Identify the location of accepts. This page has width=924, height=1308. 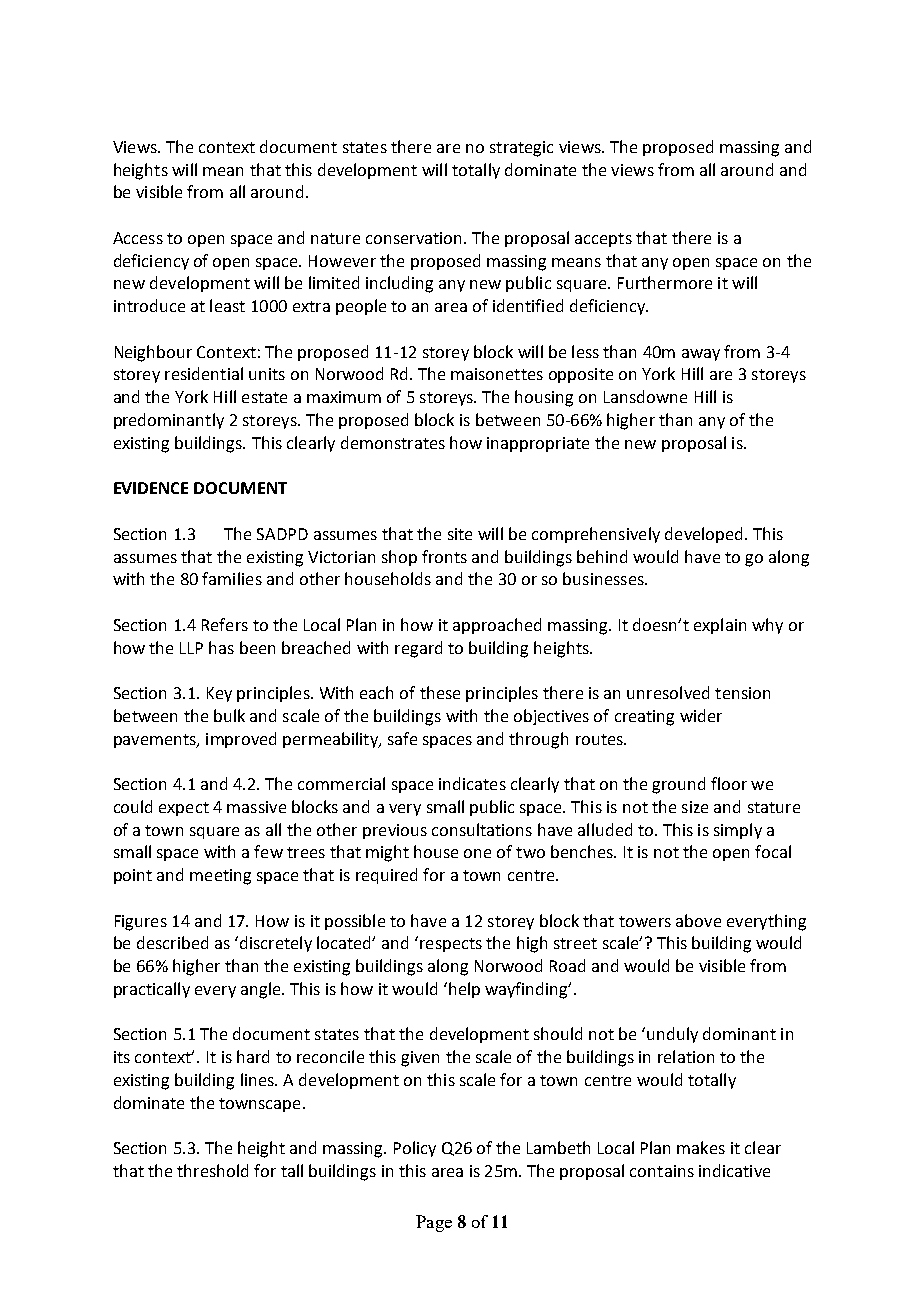
(603, 240).
